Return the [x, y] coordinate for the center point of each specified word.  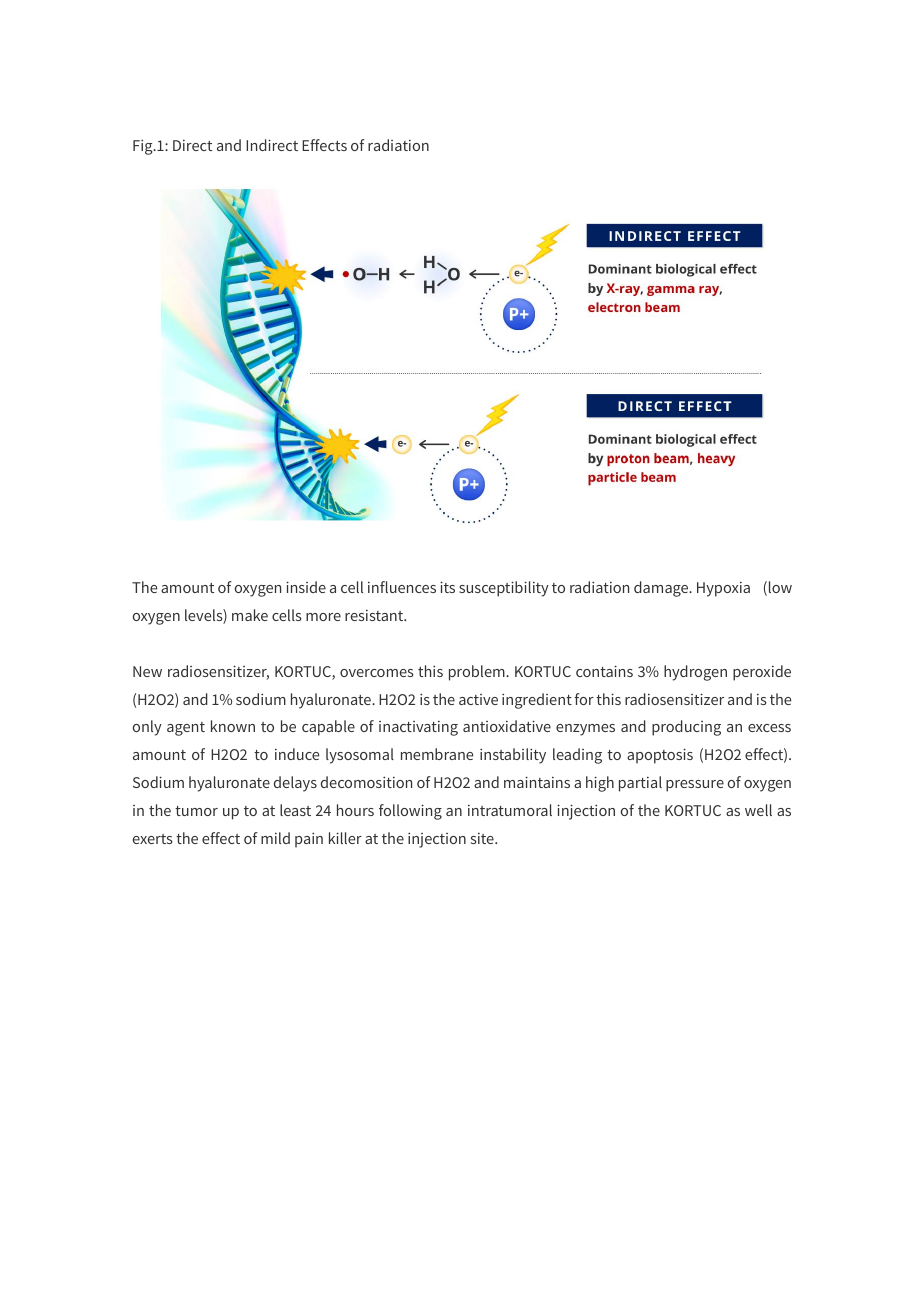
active [478, 699]
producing [686, 728]
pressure [695, 786]
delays [295, 784]
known [233, 726]
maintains [537, 782]
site [483, 838]
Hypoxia [723, 589]
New [147, 671]
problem [478, 673]
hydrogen [695, 673]
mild [275, 838]
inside [306, 587]
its [447, 587]
